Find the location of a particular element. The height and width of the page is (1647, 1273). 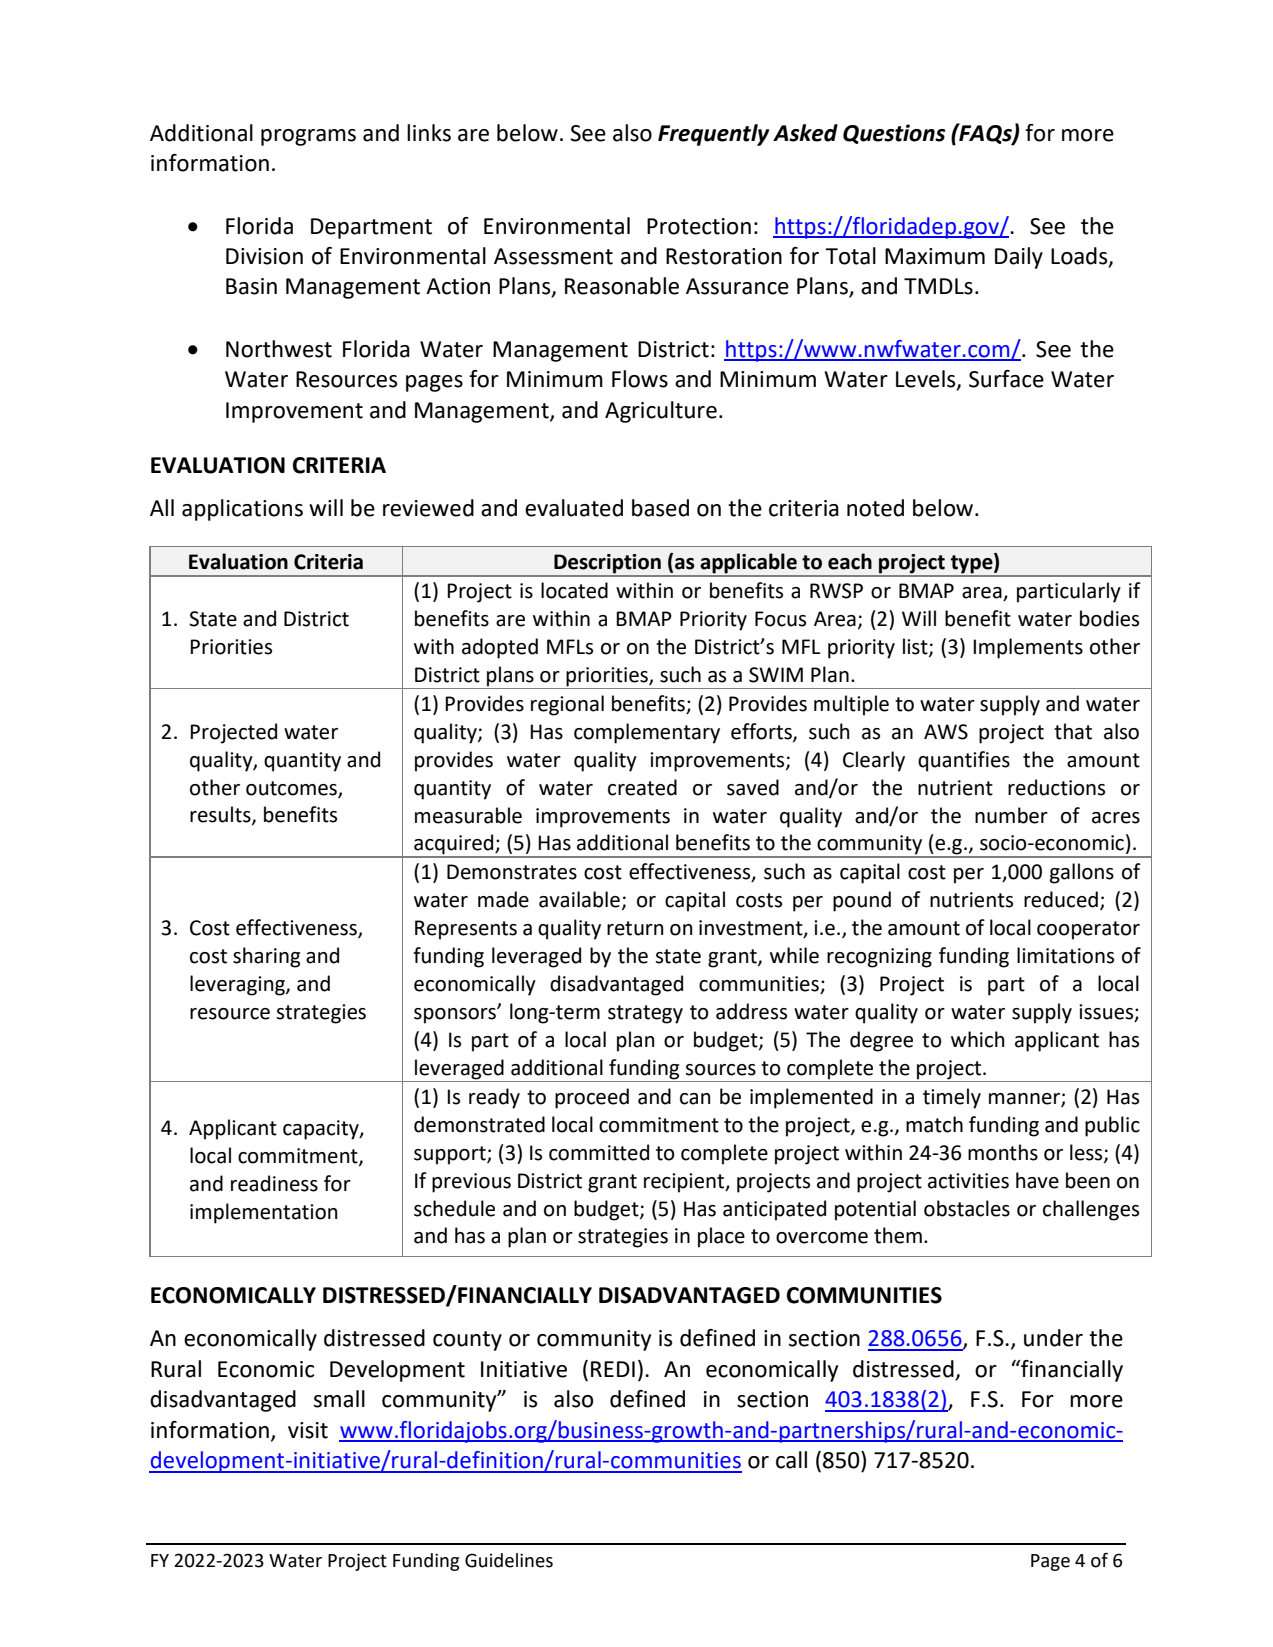

which is located at coordinates (978, 1039).
